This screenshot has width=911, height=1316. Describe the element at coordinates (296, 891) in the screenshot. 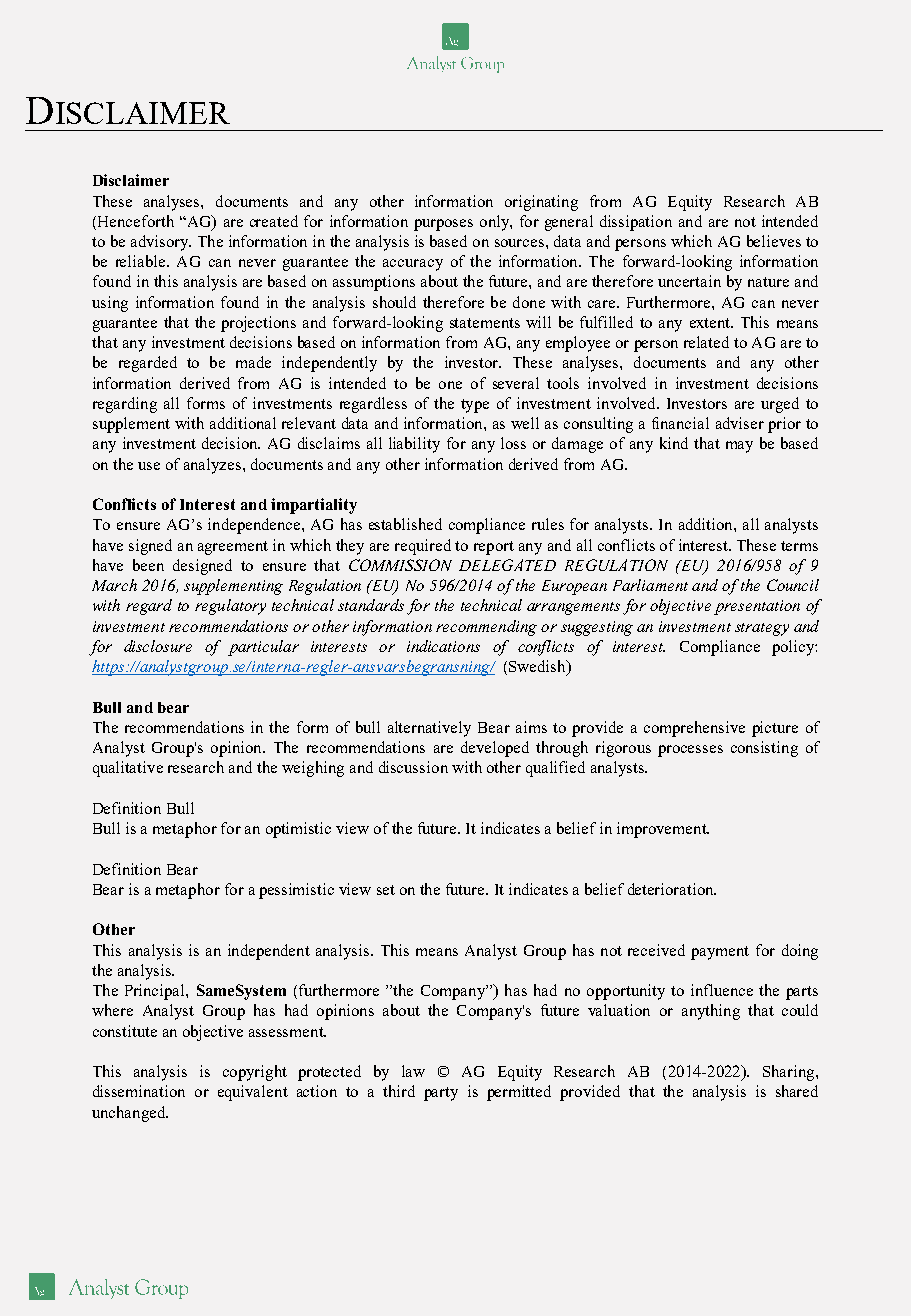

I see `pessimistic` at that location.
